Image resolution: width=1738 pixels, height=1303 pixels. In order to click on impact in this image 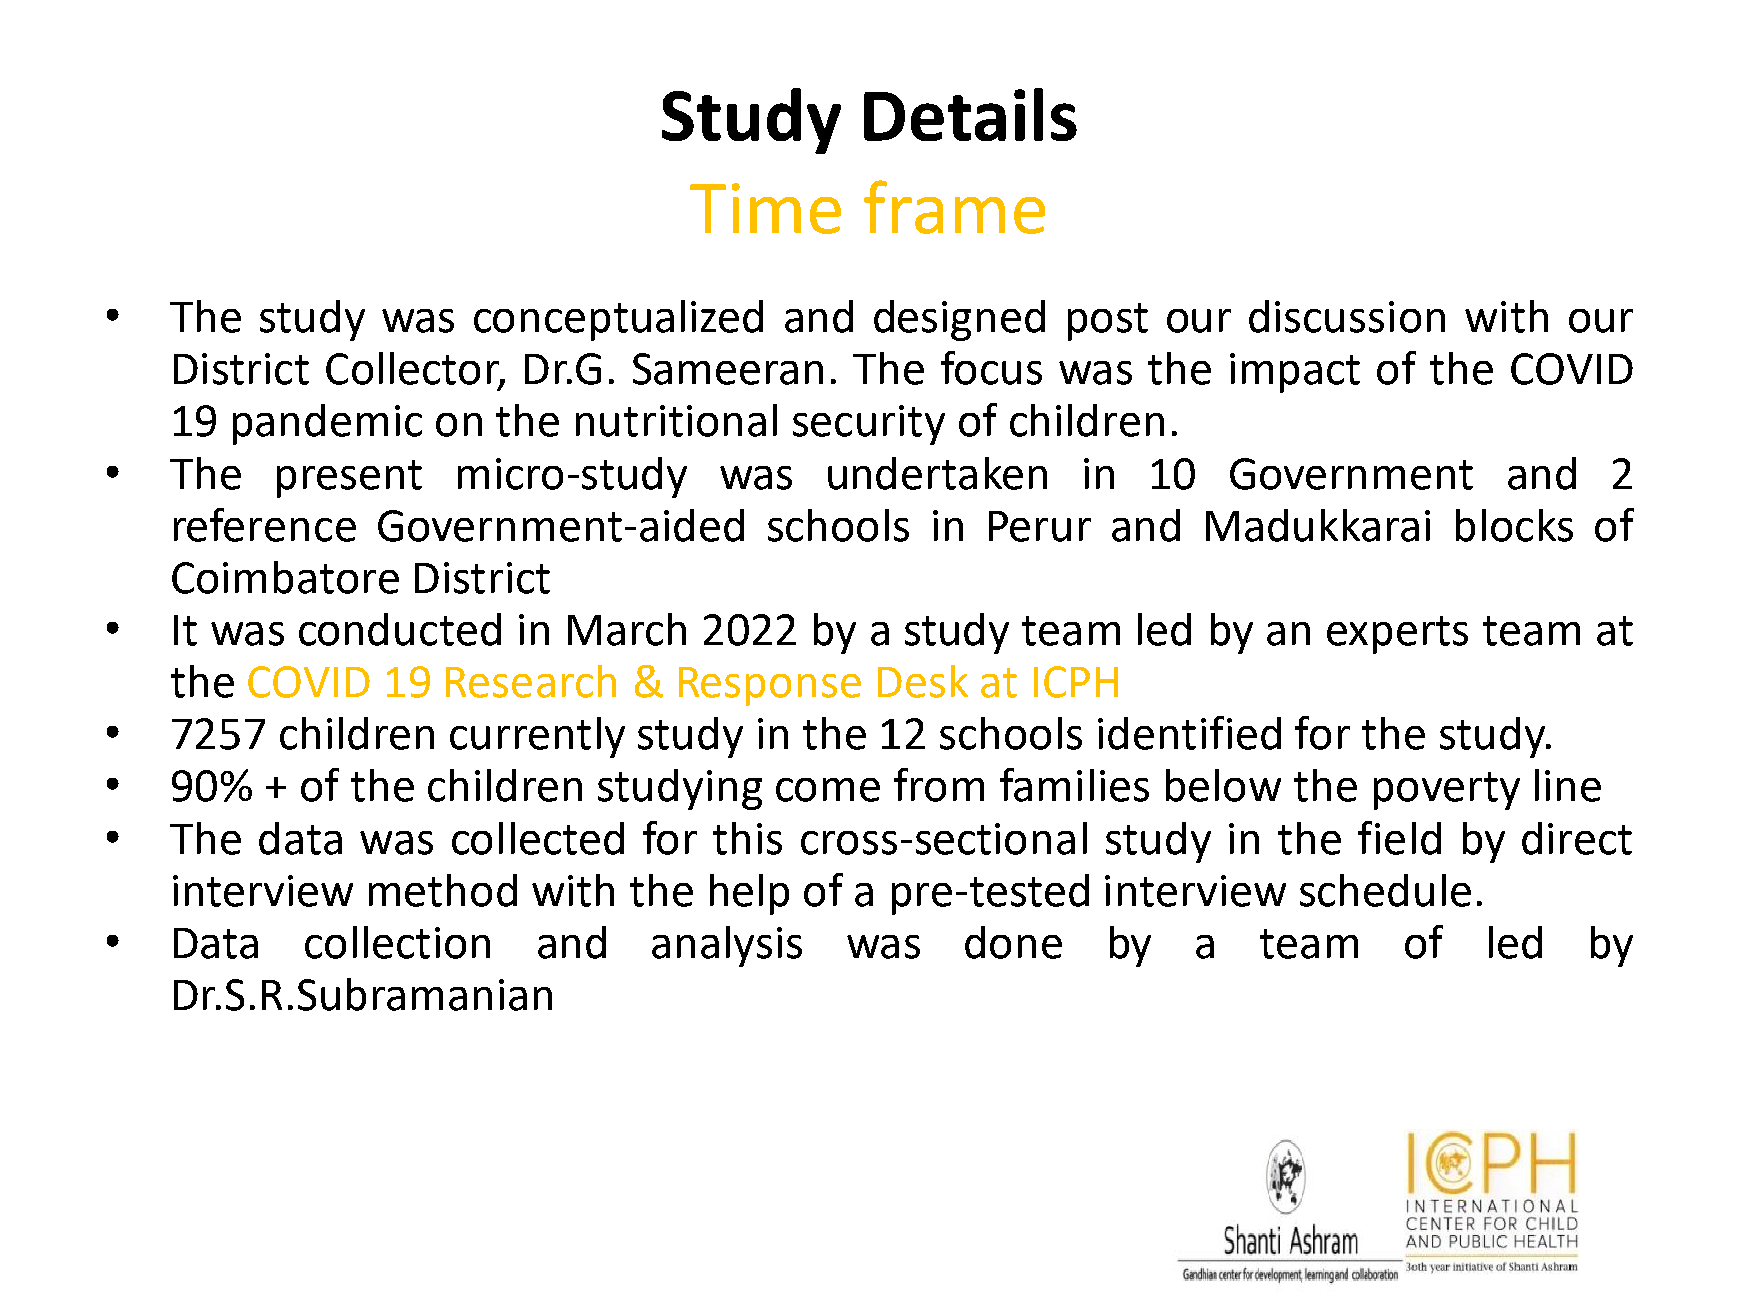, I will do `click(1295, 373)`.
